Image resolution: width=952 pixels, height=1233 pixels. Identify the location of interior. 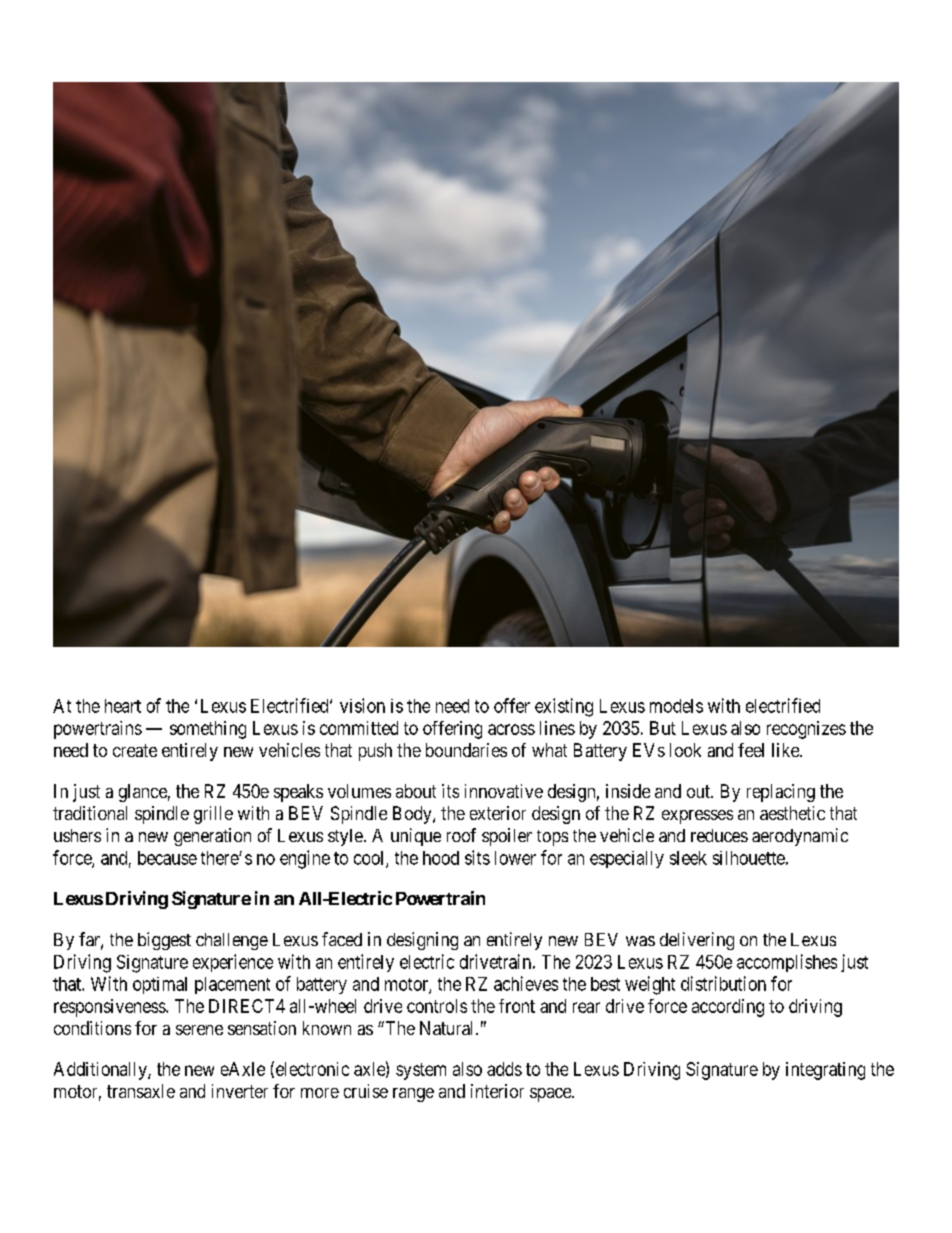
(497, 1091).
